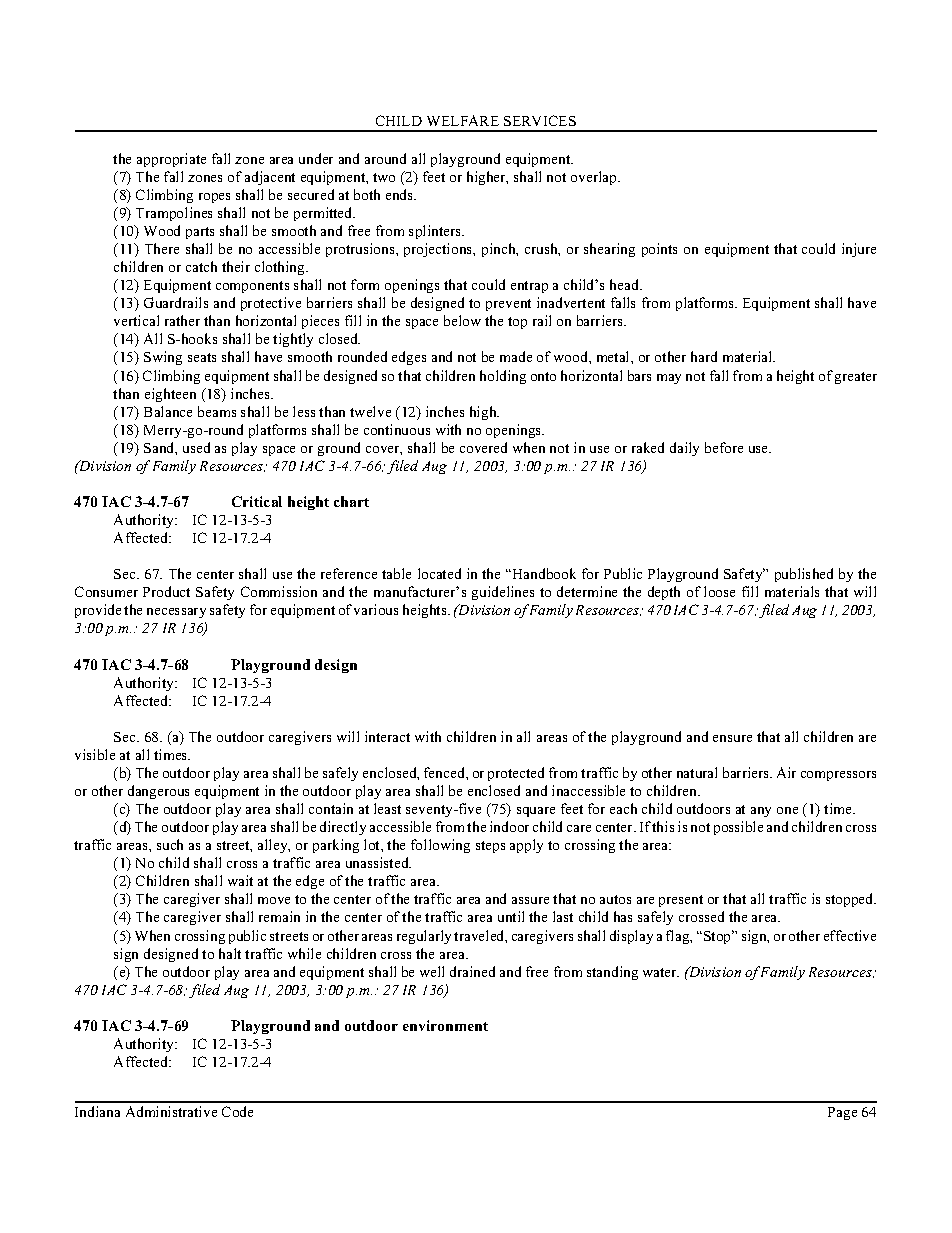 The height and width of the screenshot is (1233, 952). Describe the element at coordinates (171, 160) in the screenshot. I see `appropriate` at that location.
